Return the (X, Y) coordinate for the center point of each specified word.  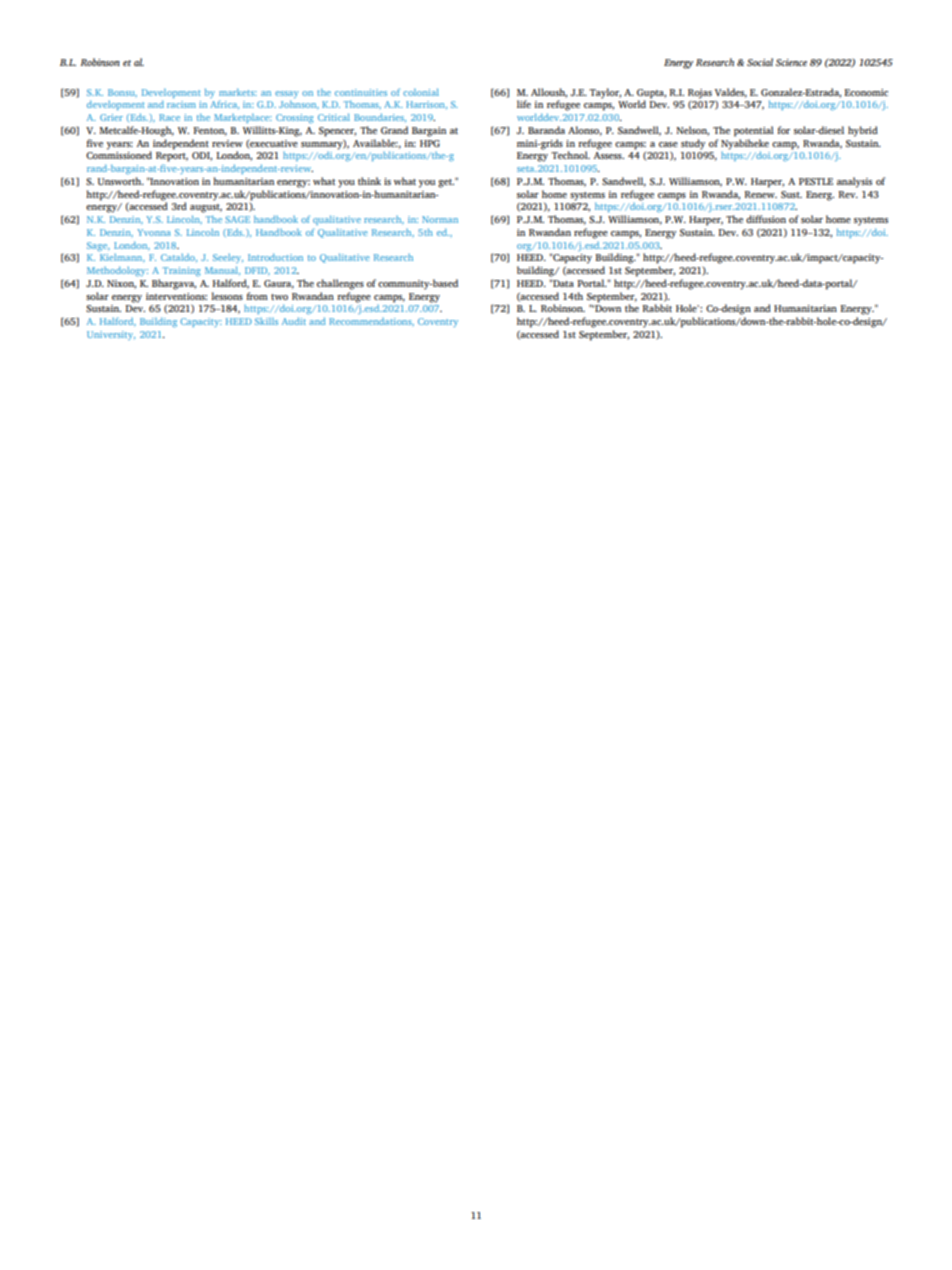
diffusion (766, 219)
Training (182, 271)
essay (287, 94)
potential (754, 131)
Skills (266, 321)
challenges (340, 284)
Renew (760, 194)
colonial (421, 92)
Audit (294, 321)
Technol (570, 155)
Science (791, 62)
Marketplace (243, 118)
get (446, 183)
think (369, 181)
